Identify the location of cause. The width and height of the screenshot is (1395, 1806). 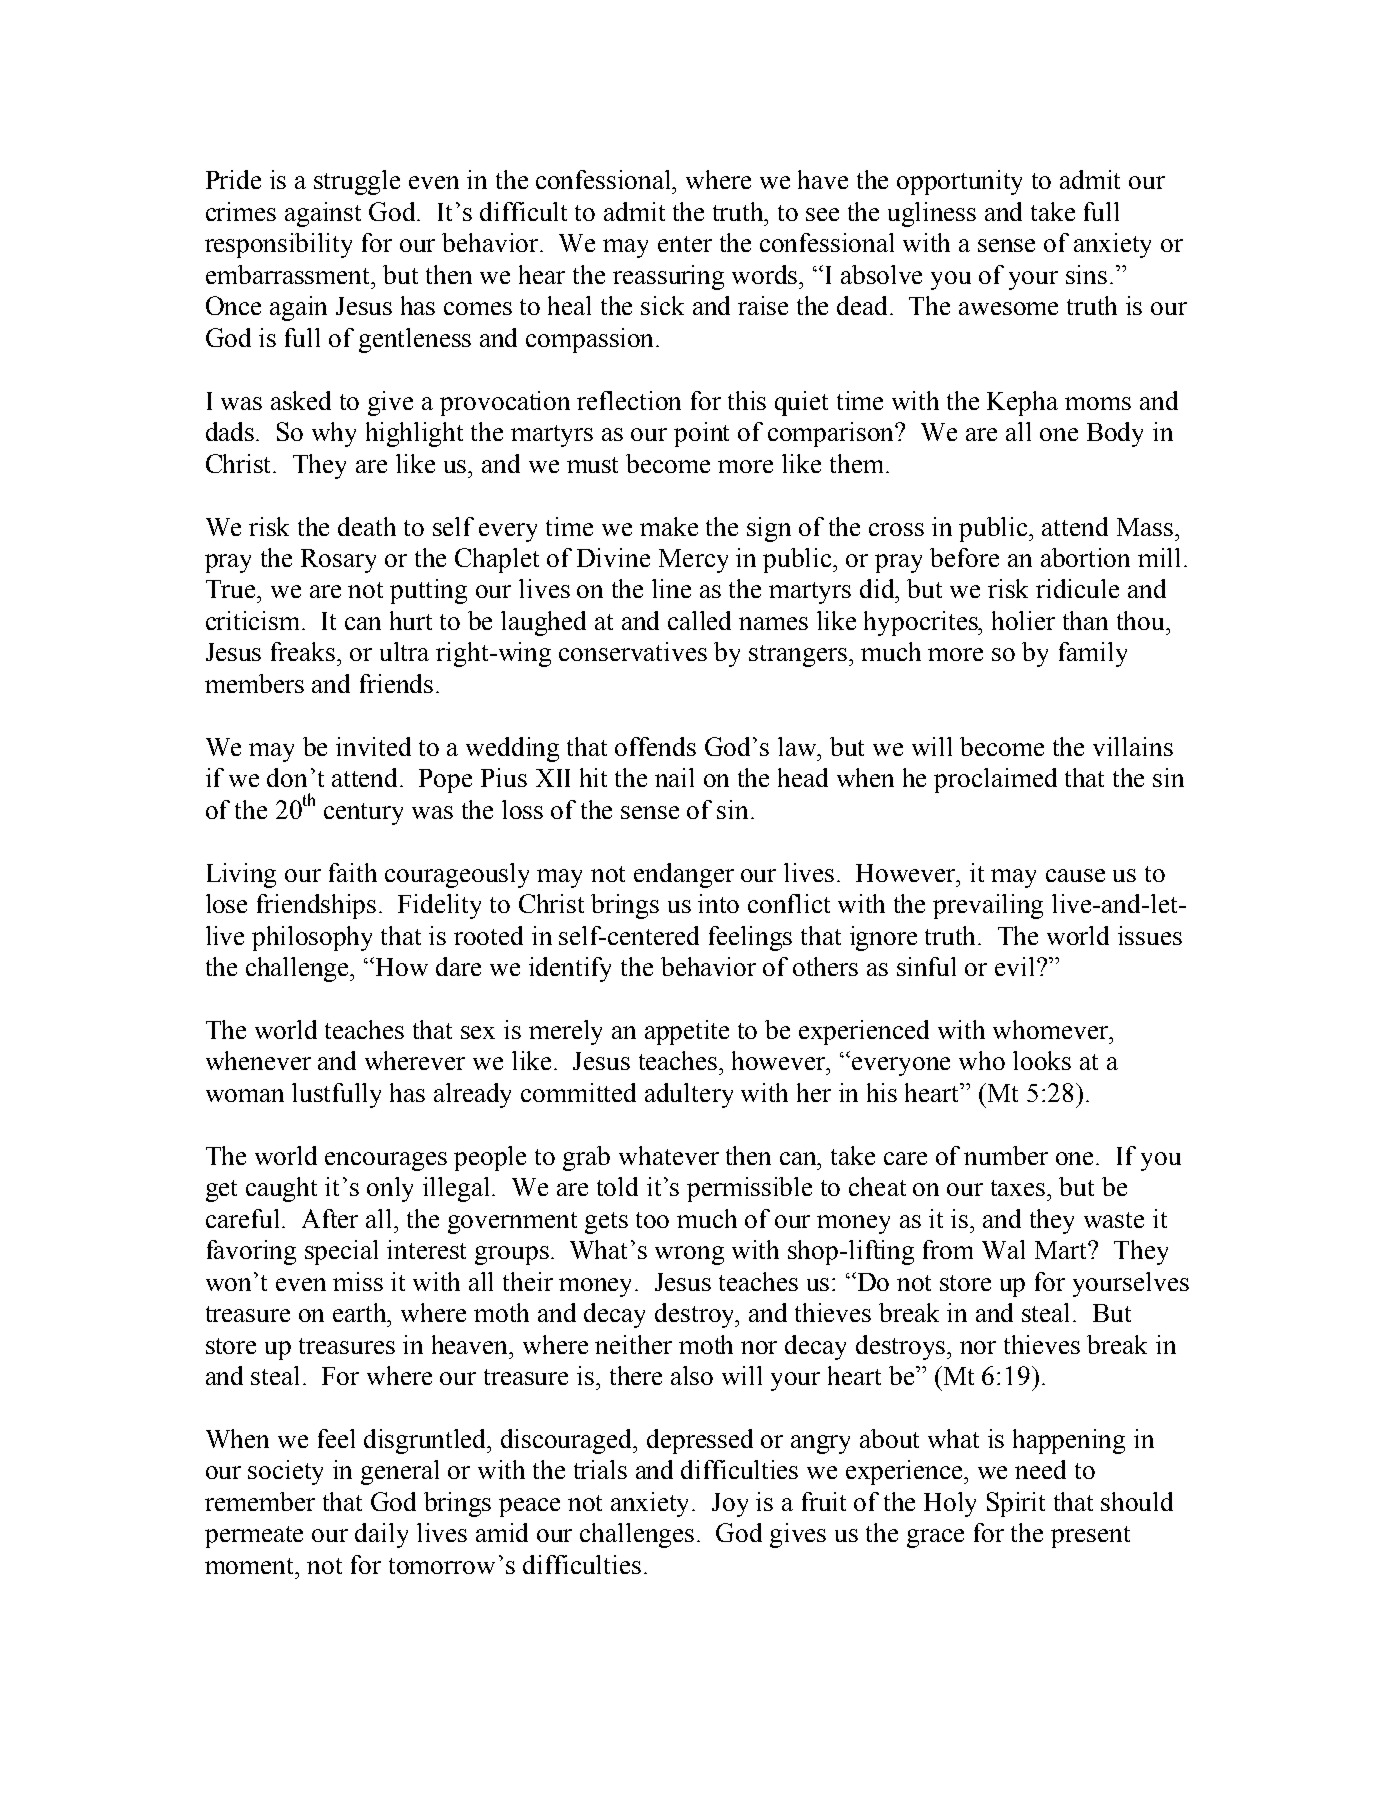
(1075, 875).
